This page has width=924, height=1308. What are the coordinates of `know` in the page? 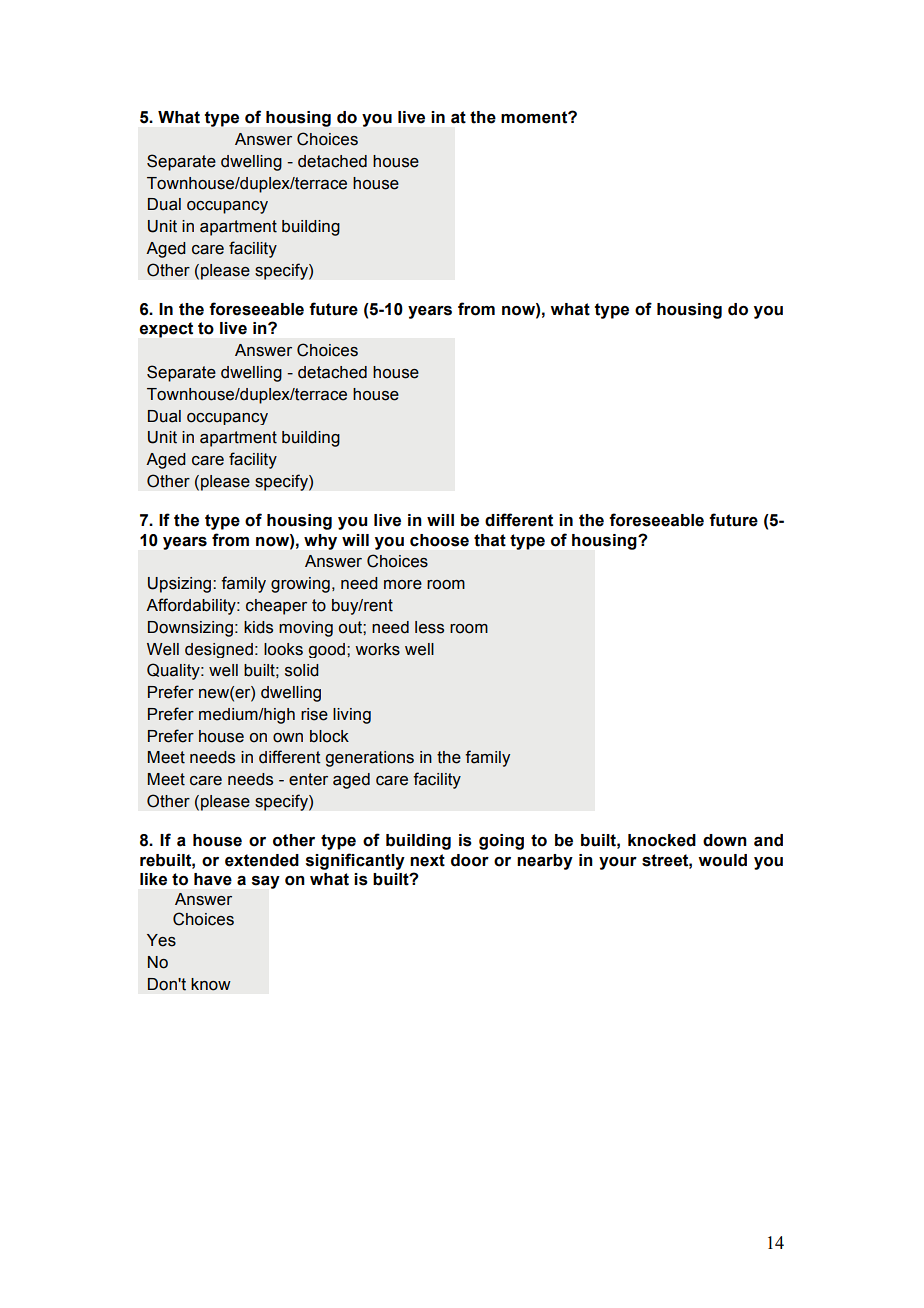 It's located at (211, 984).
